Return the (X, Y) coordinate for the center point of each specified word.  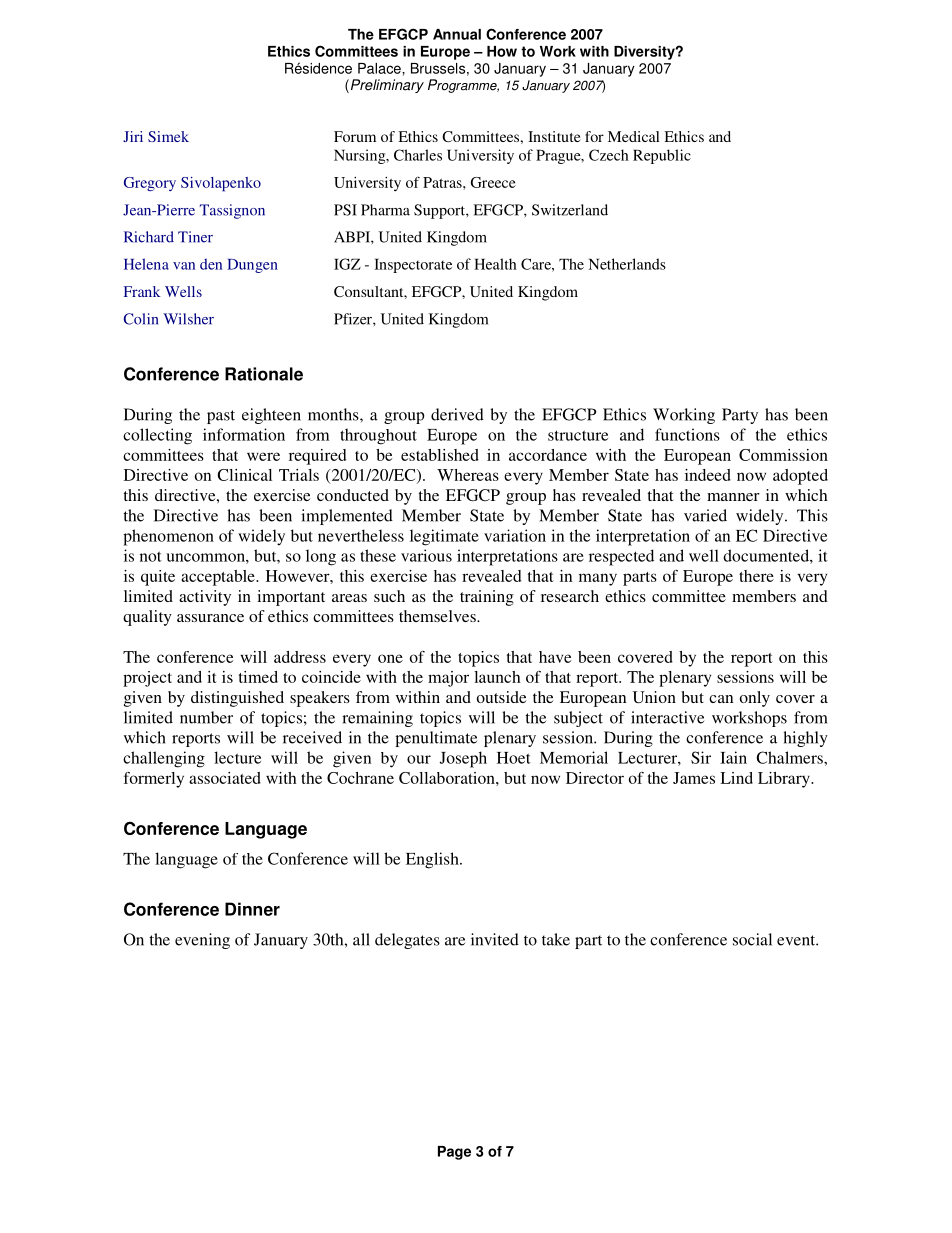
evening (202, 941)
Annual (457, 34)
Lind (736, 778)
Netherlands (627, 264)
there (756, 576)
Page (454, 1153)
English (433, 860)
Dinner (252, 909)
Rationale (264, 374)
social (752, 939)
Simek (168, 136)
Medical (633, 136)
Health (495, 264)
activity (205, 598)
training (487, 598)
